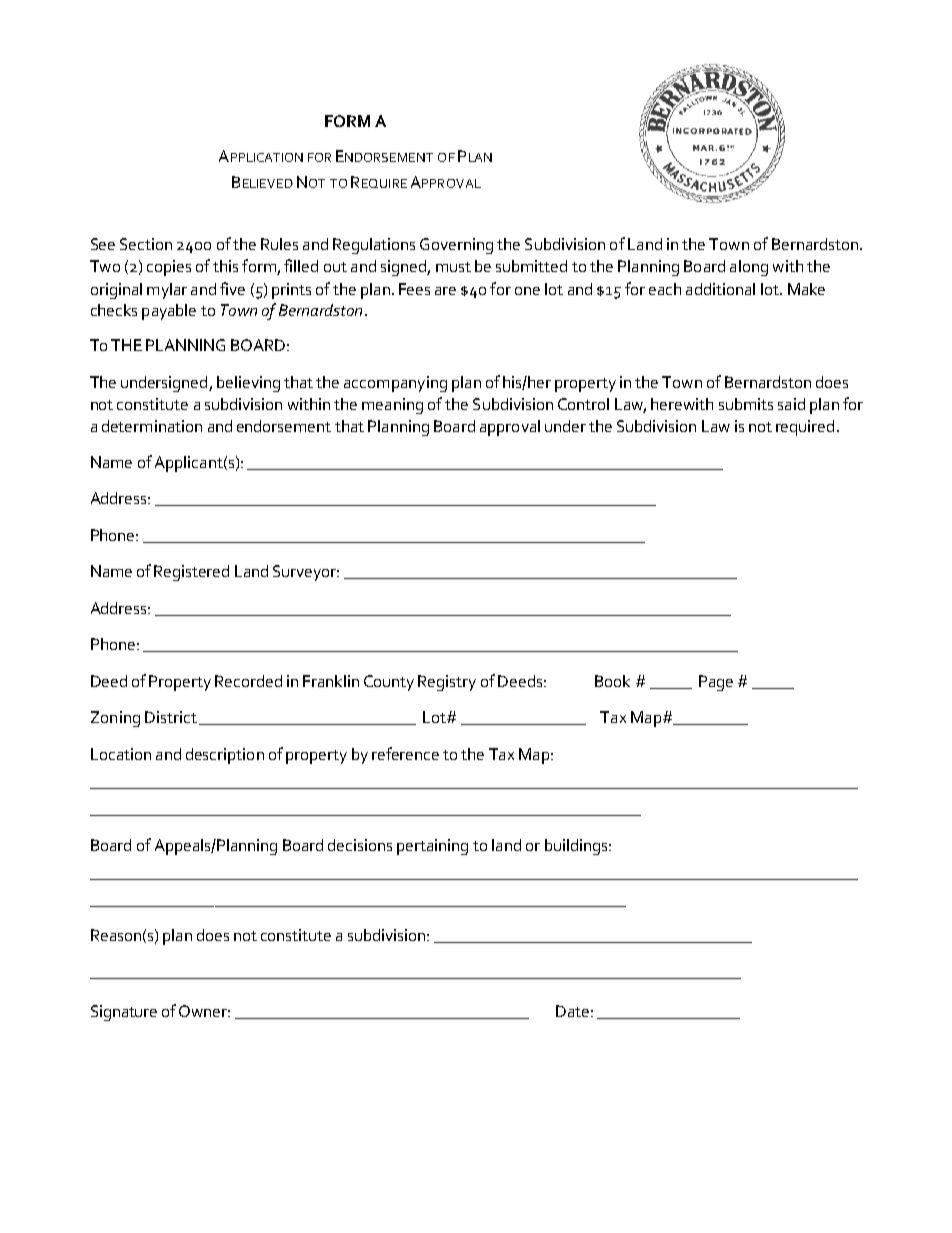  What do you see at coordinates (191, 573) in the page?
I see `Registered` at bounding box center [191, 573].
